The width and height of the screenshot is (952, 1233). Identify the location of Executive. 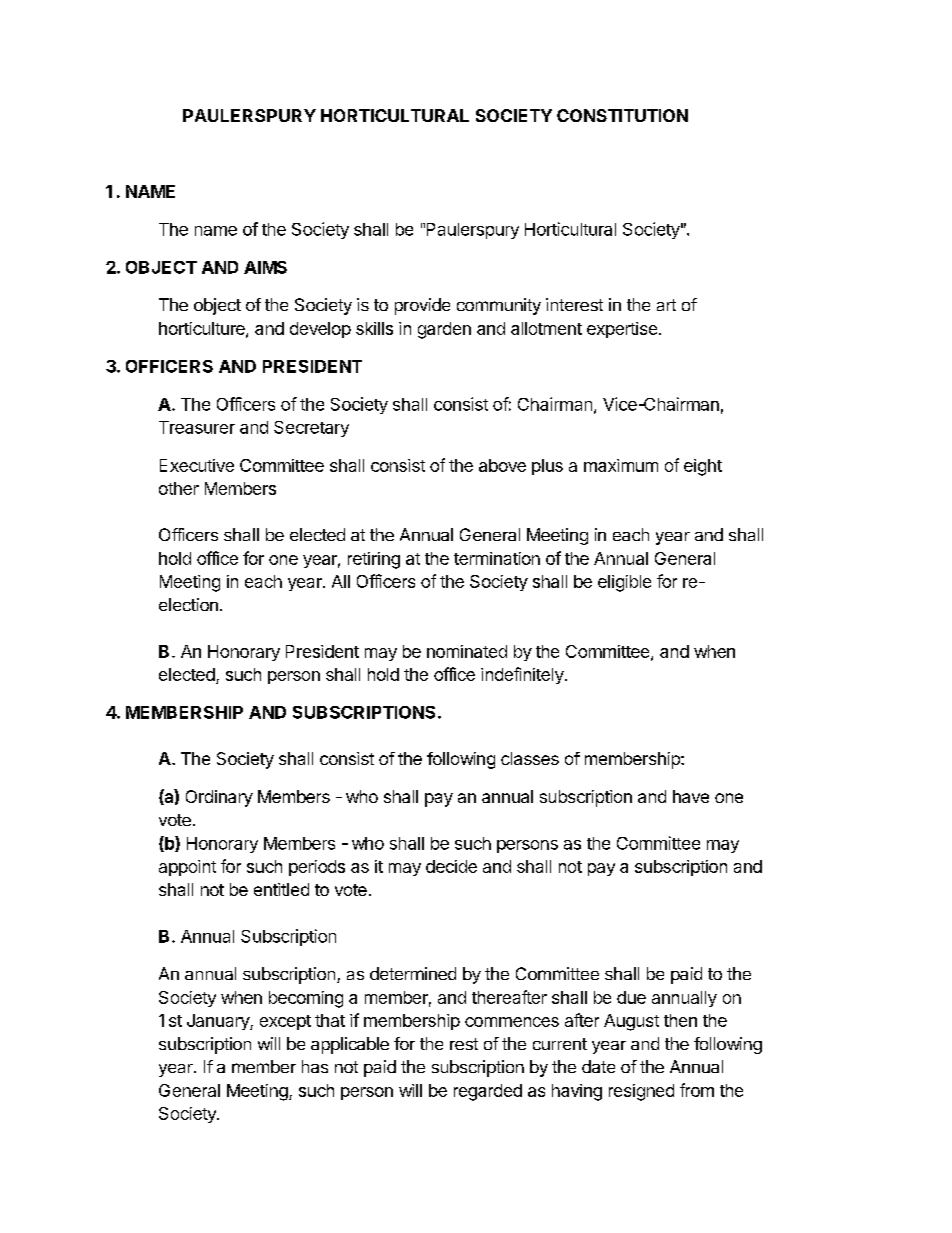
(197, 465).
